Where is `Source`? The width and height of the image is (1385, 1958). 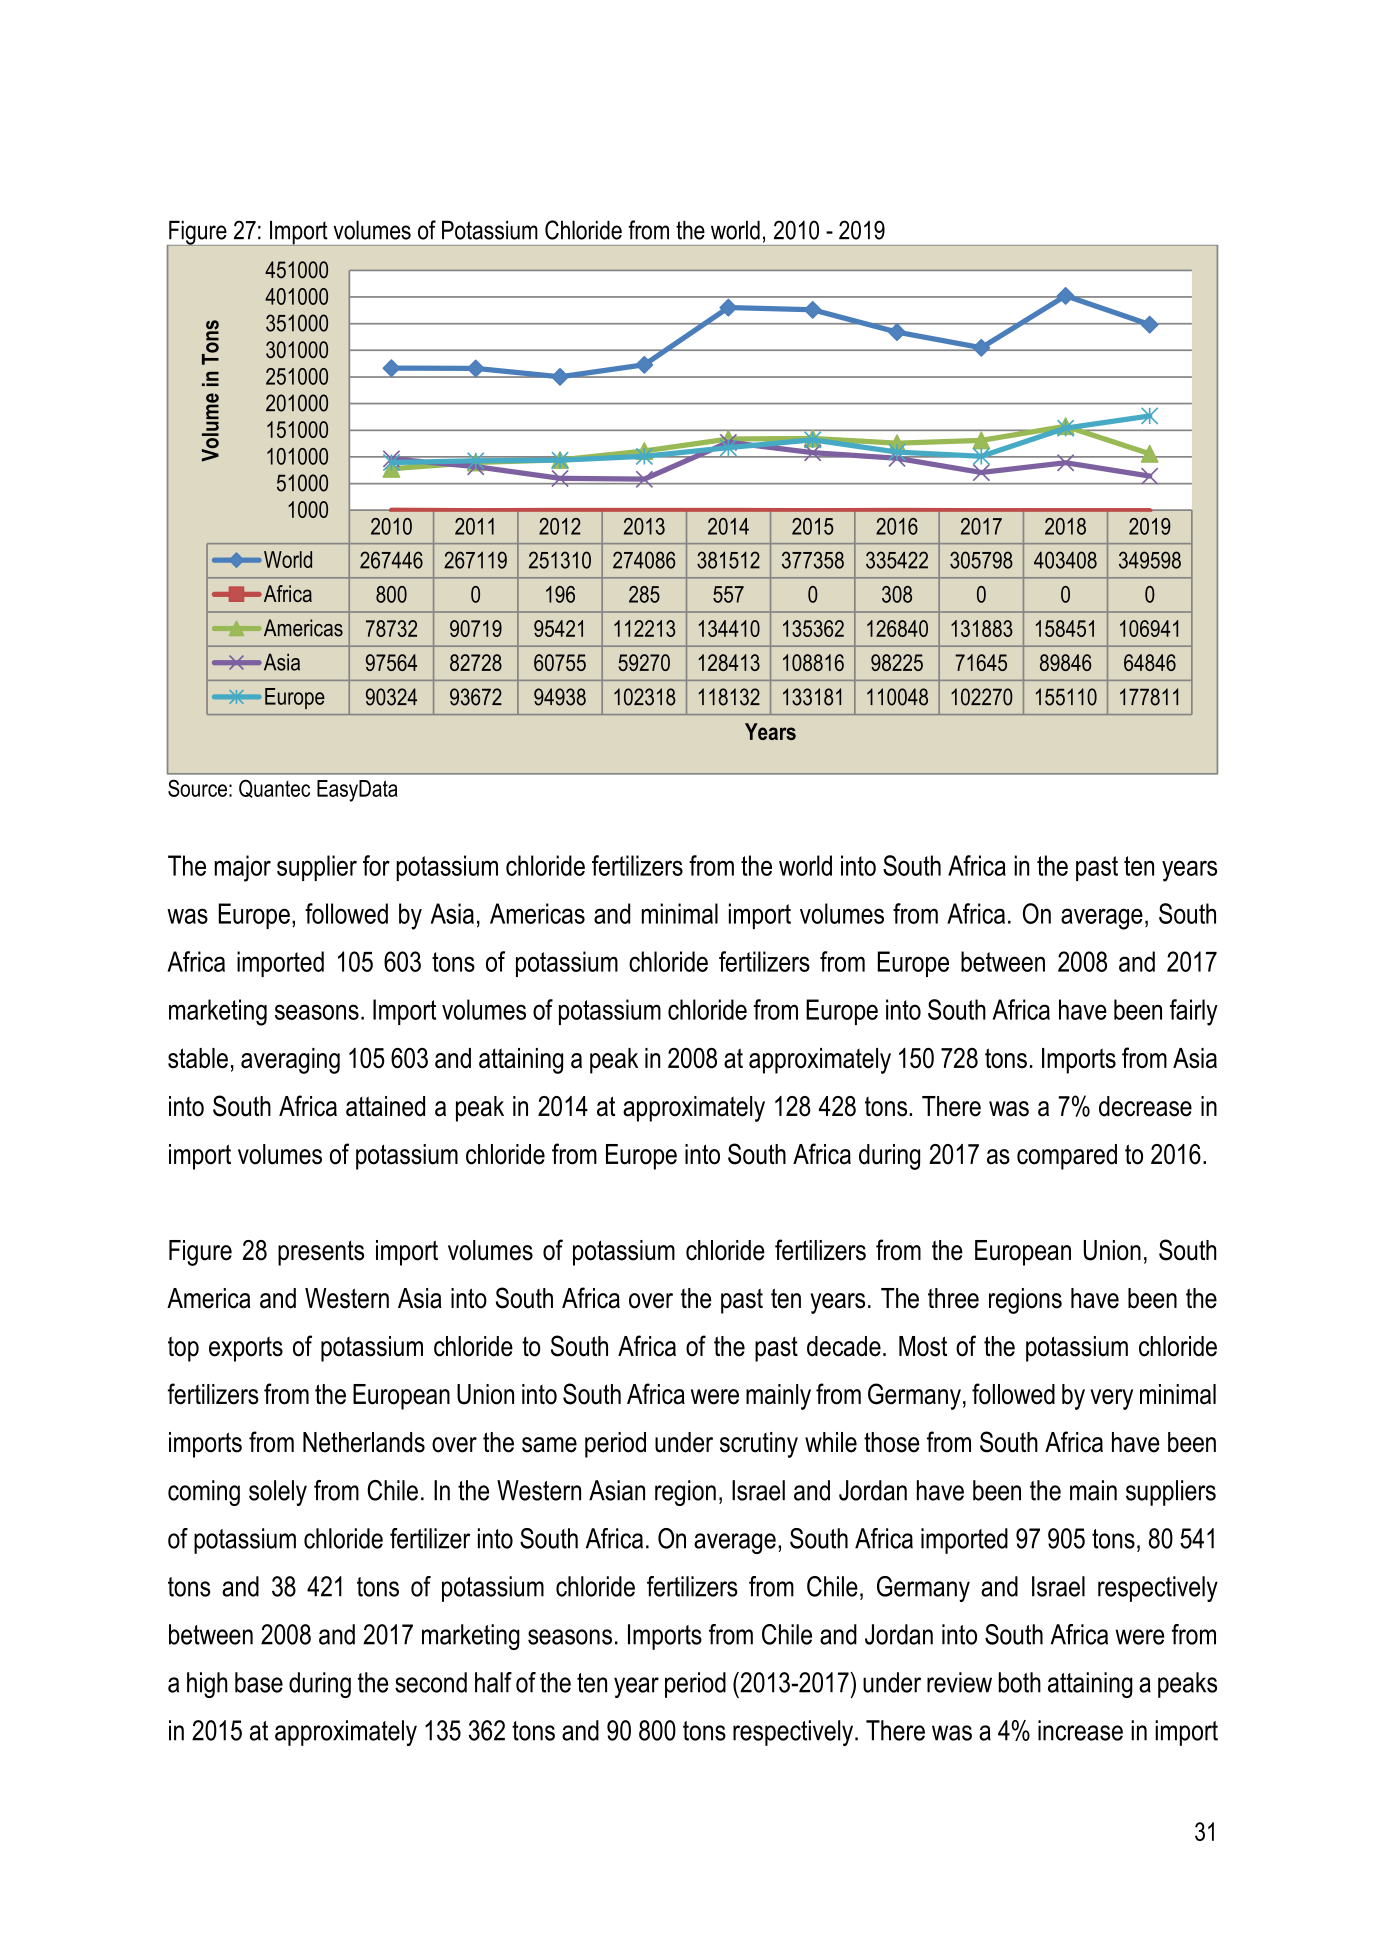 Source is located at coordinates (197, 788).
